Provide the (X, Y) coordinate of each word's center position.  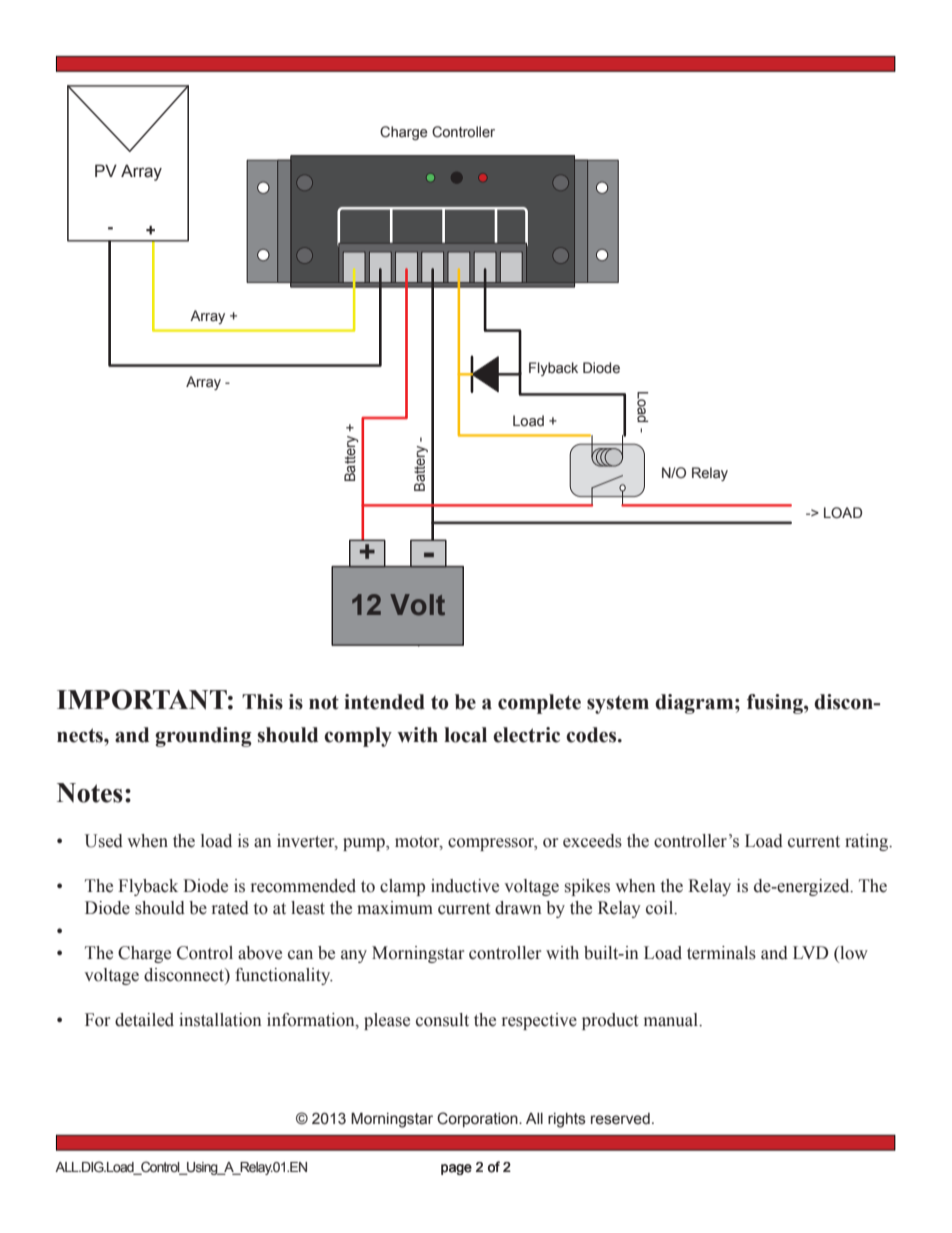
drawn (518, 908)
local (465, 735)
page (456, 1169)
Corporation (478, 1119)
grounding (203, 737)
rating (868, 842)
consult (442, 1020)
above (260, 953)
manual (672, 1020)
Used (104, 841)
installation (220, 1020)
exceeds (592, 841)
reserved (620, 1119)
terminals (721, 953)
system (618, 705)
